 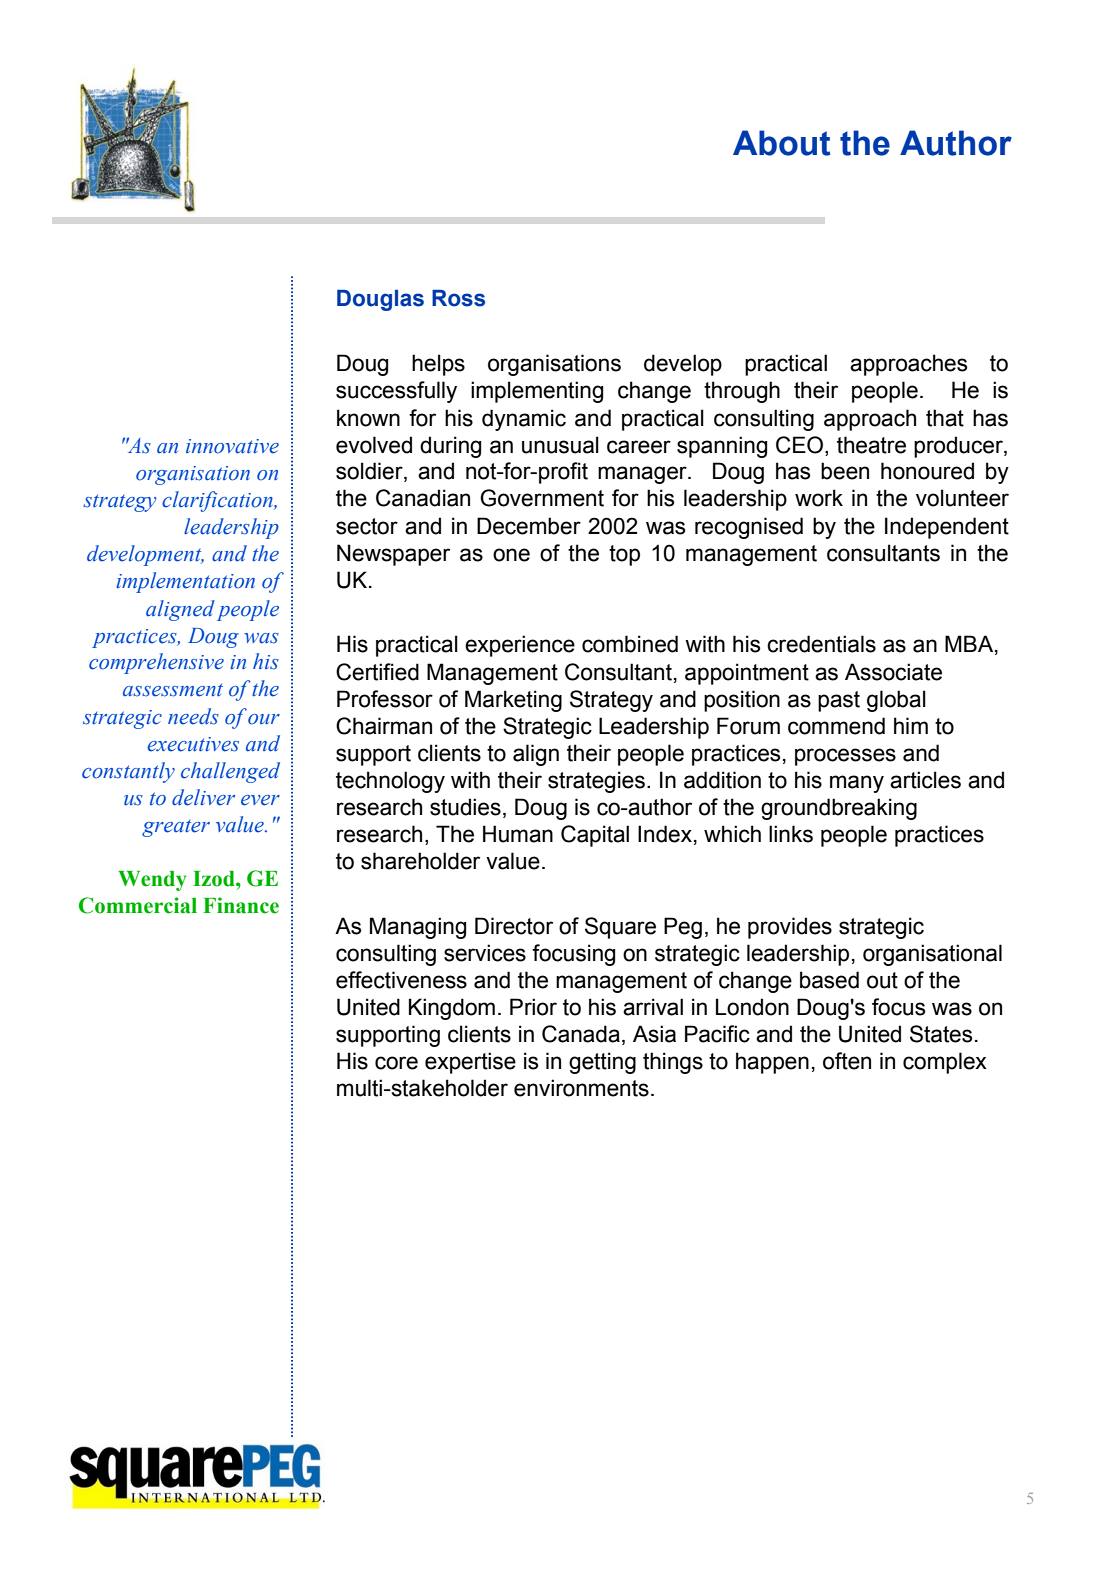 I want to click on About, so click(x=781, y=143).
